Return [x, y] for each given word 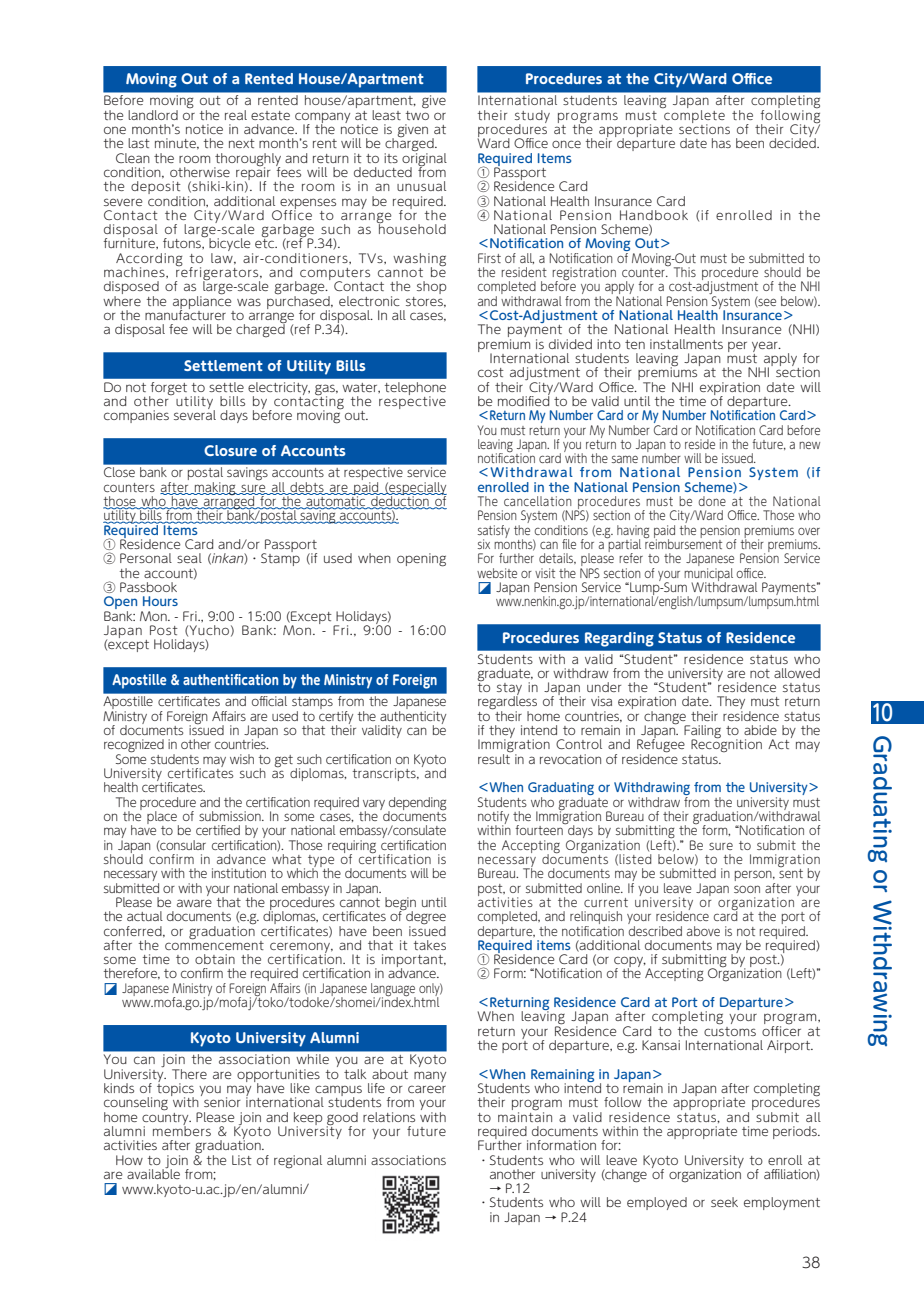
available [153, 1172]
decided [793, 142]
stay [509, 690]
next [242, 143]
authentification [230, 679]
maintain [525, 1115]
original [424, 159]
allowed [797, 673]
